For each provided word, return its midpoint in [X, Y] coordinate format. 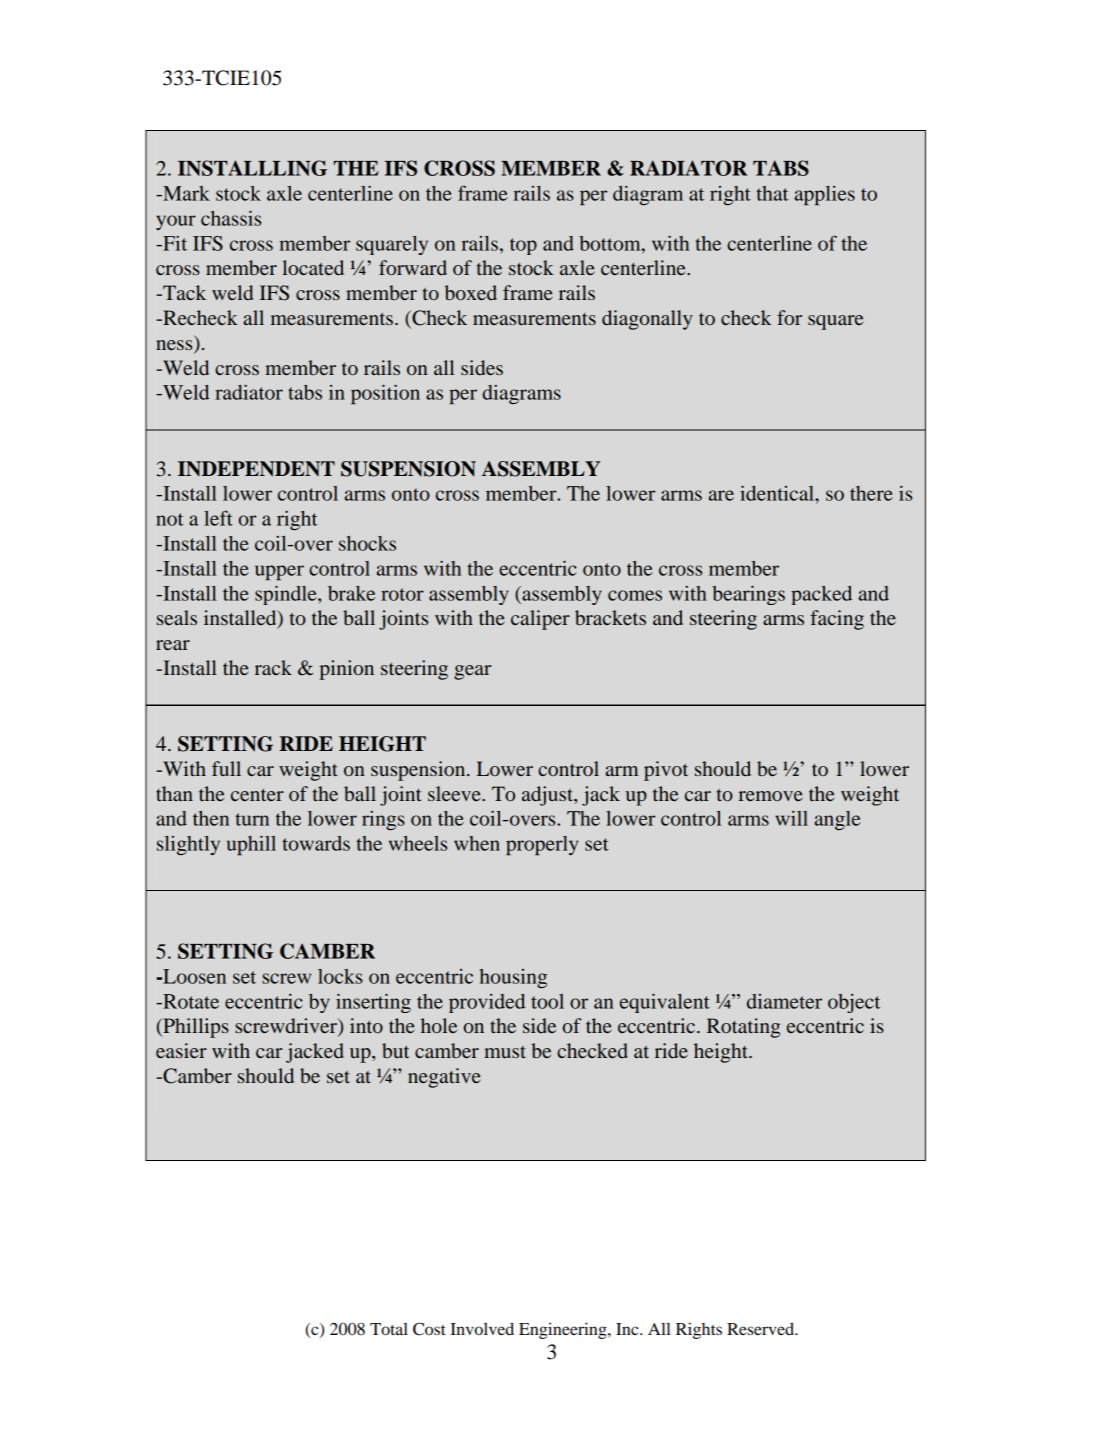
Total [389, 1329]
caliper [540, 620]
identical [778, 493]
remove [770, 796]
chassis [231, 218]
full [226, 768]
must [505, 1052]
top [523, 246]
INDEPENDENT [256, 469]
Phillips [195, 1028]
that [772, 193]
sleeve [455, 793]
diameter [784, 1001]
